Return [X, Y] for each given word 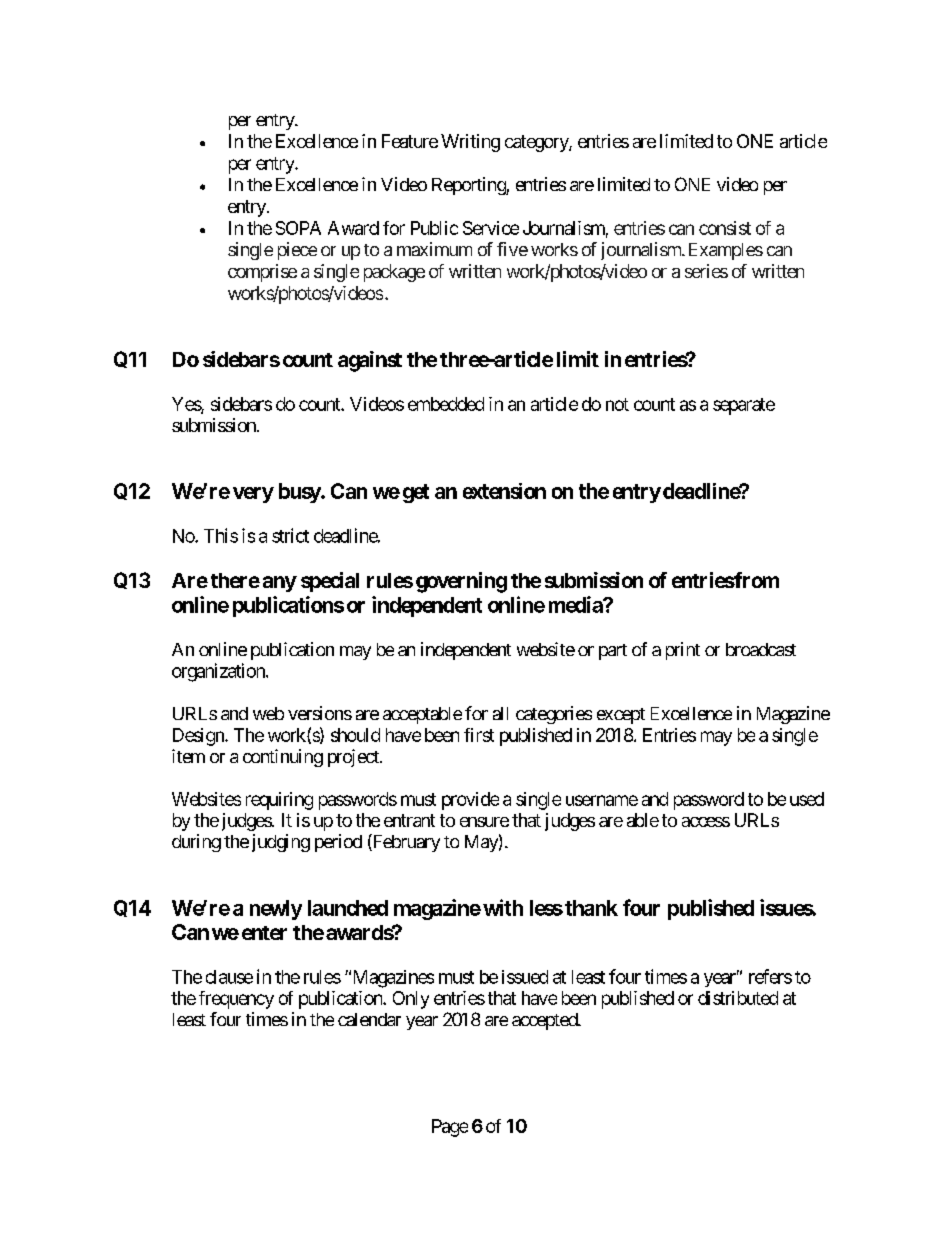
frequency [236, 1000]
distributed [738, 998]
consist [725, 228]
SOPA [298, 228]
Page [450, 1128]
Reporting [469, 186]
